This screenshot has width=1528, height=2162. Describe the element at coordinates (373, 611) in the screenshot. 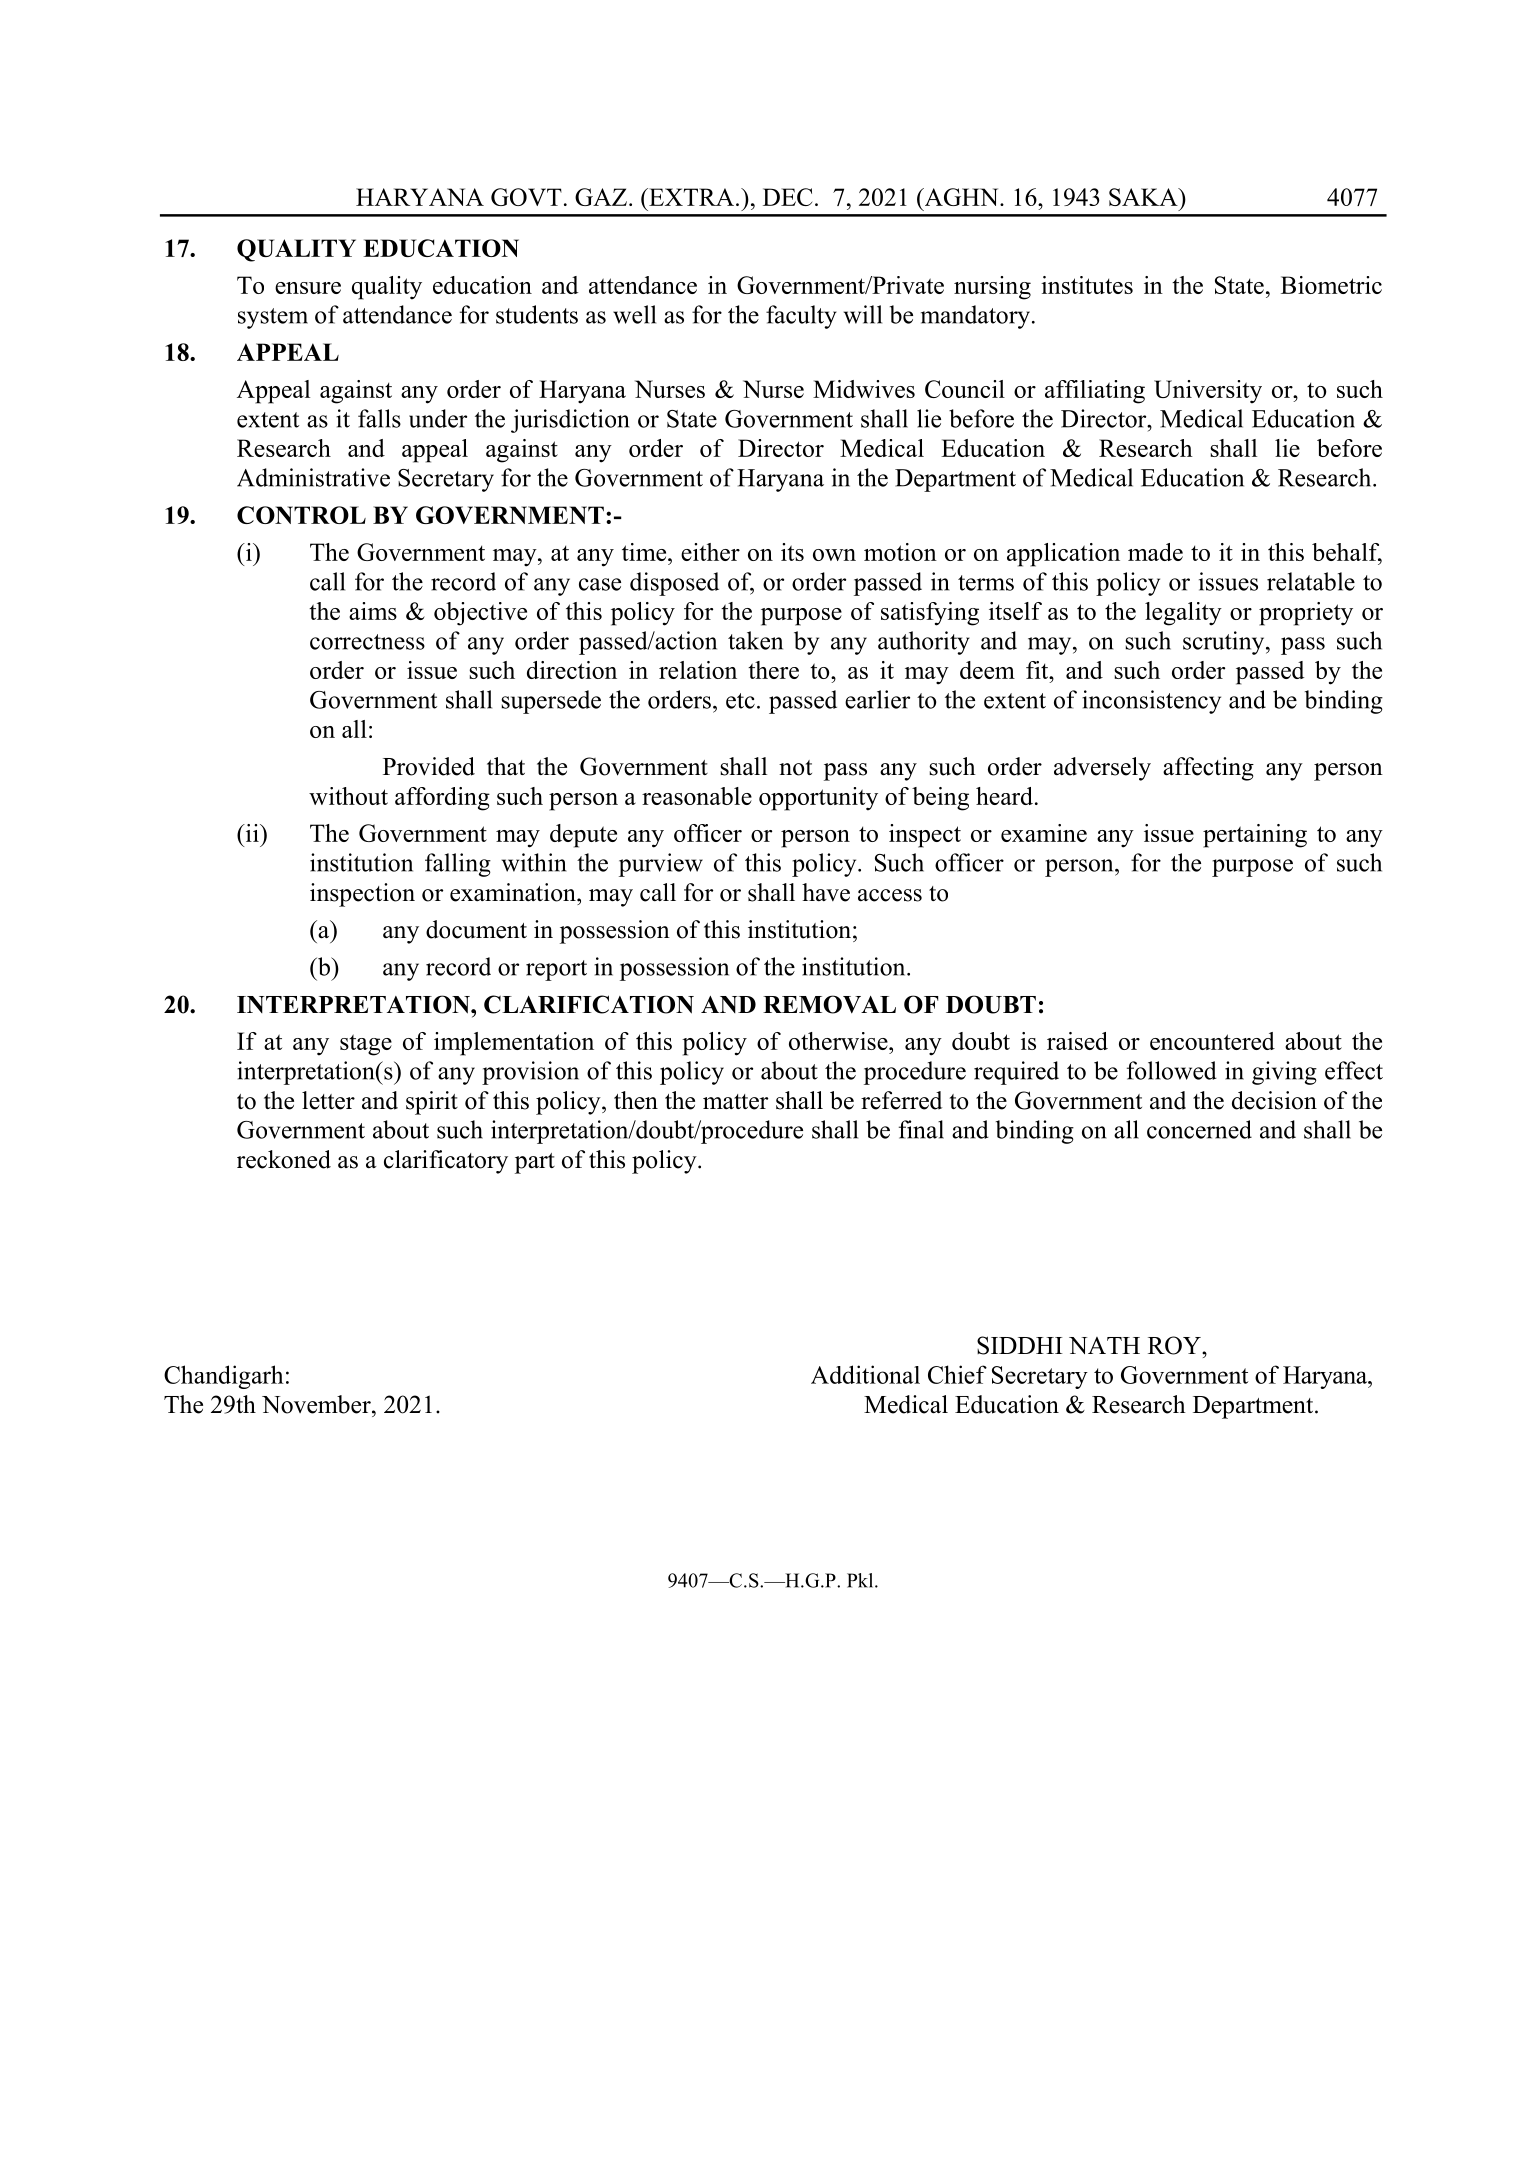

I see `aims` at that location.
